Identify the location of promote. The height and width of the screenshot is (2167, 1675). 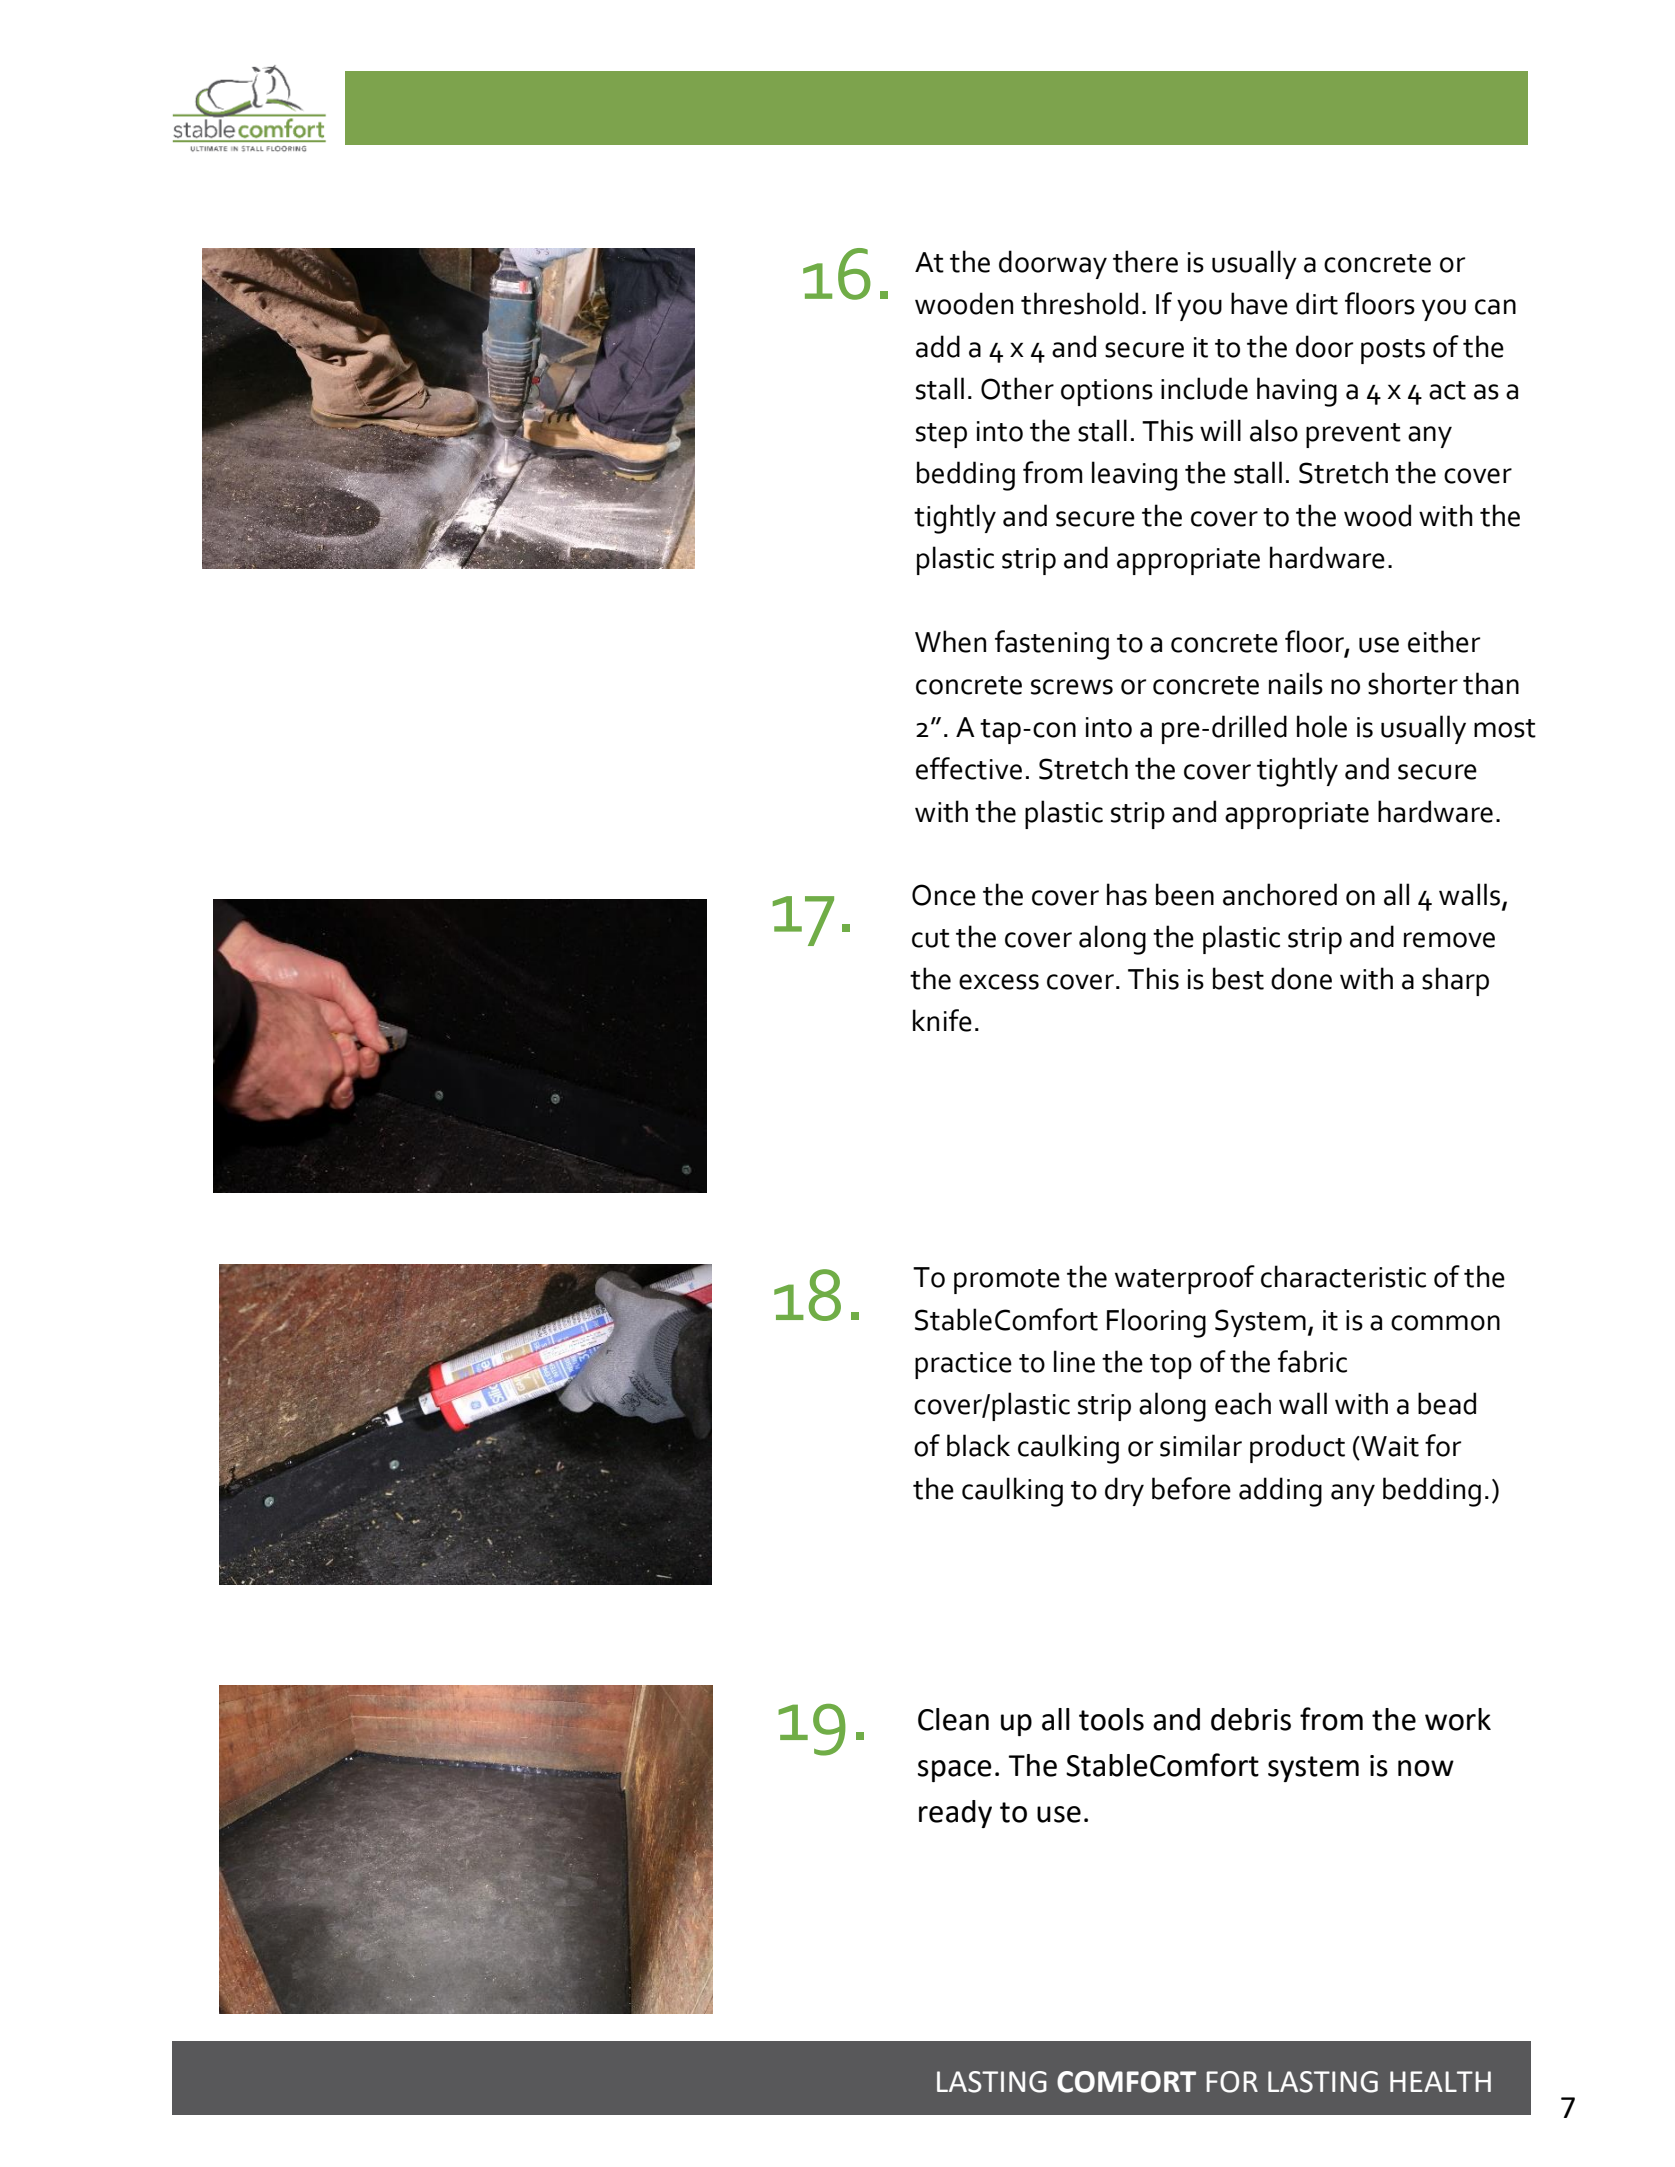
(1007, 1281).
